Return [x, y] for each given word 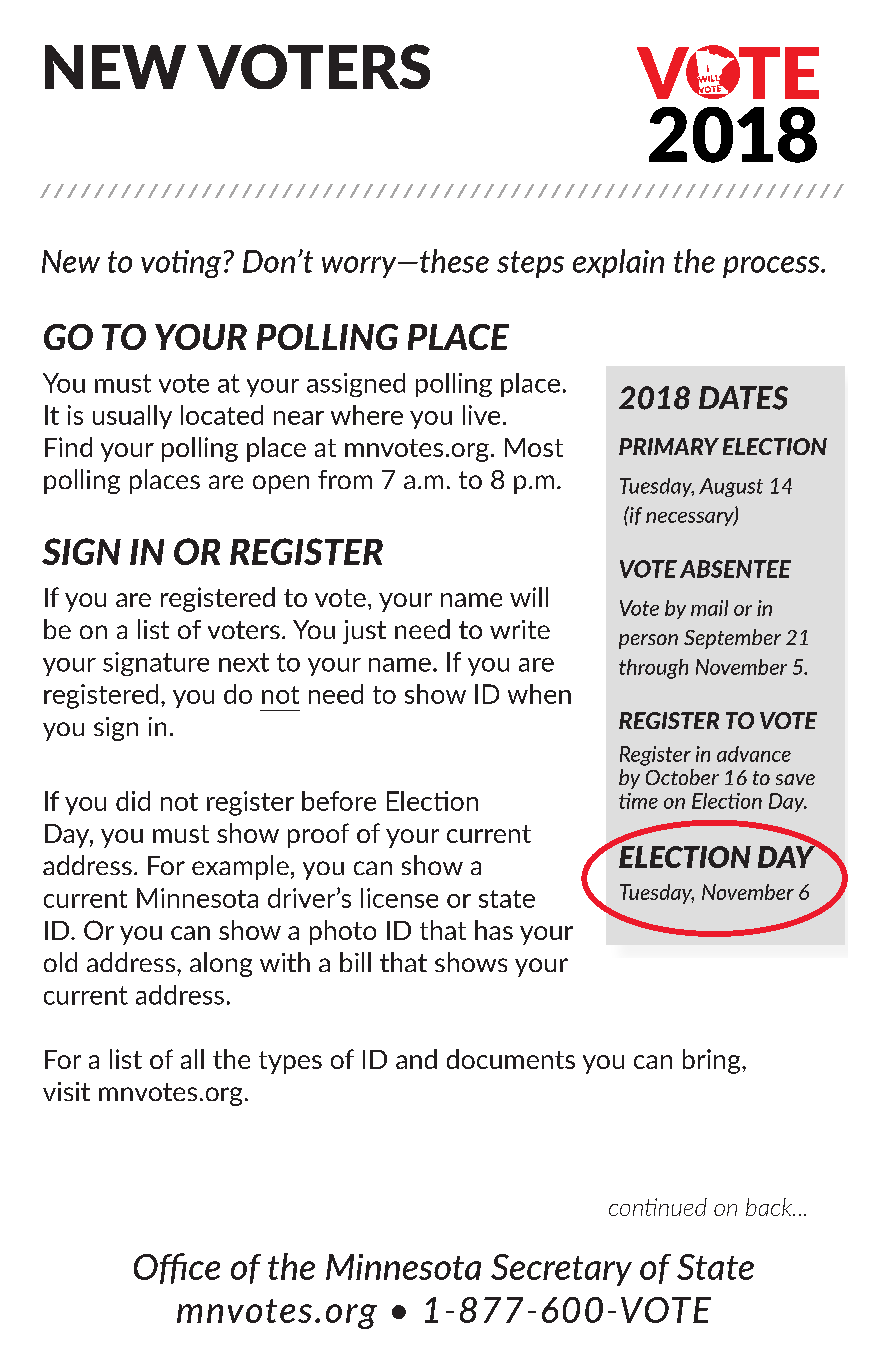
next [244, 662]
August [731, 487]
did [133, 801]
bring [713, 1061]
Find [68, 447]
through [653, 669]
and [416, 1059]
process [772, 267]
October [682, 777]
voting [181, 264]
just [364, 632]
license [399, 898]
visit [66, 1091]
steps [530, 264]
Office [177, 1268]
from [345, 479]
